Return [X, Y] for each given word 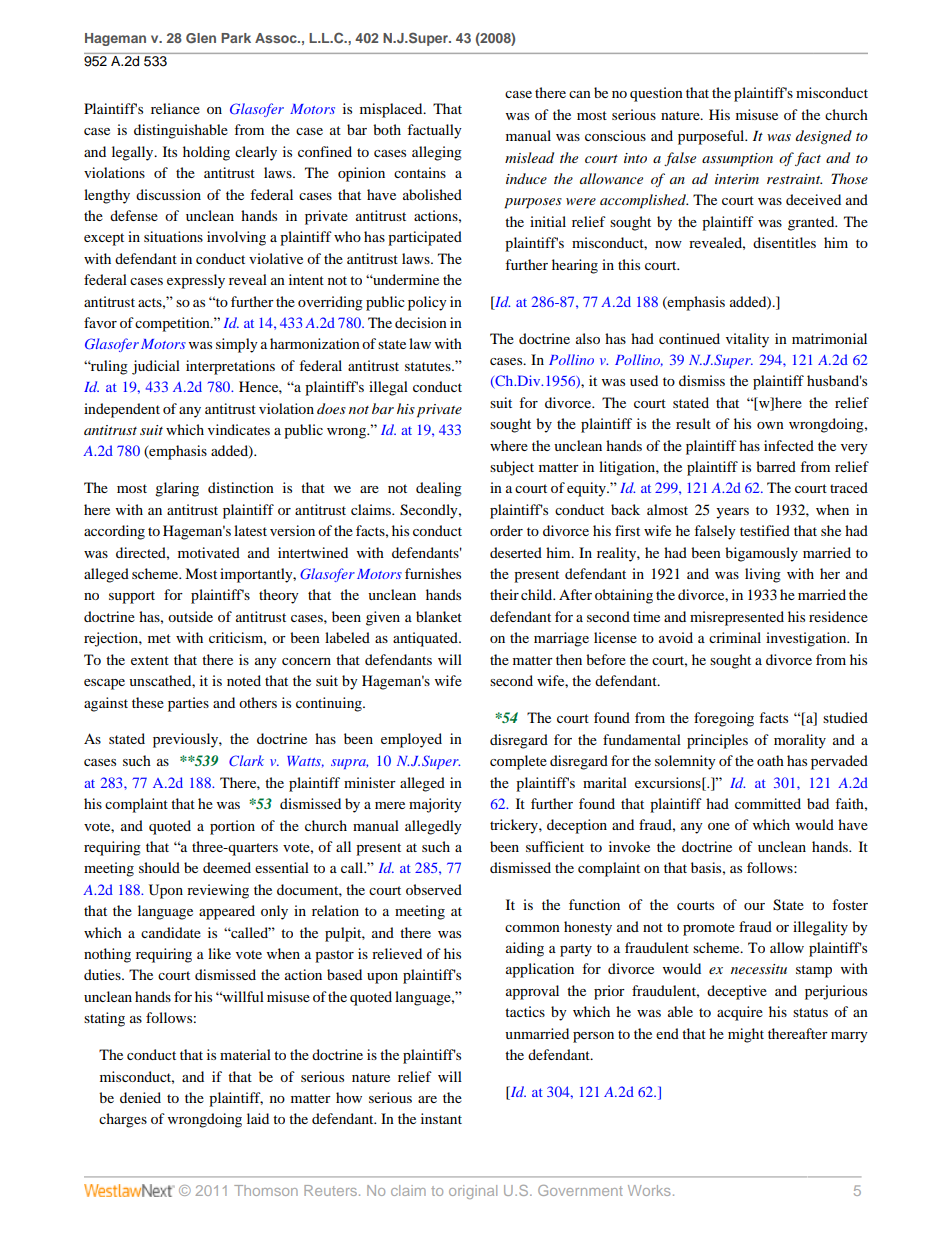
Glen [201, 38]
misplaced [392, 110]
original [473, 1192]
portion [232, 827]
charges [123, 1120]
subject [512, 468]
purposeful [712, 137]
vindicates [239, 429]
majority [435, 805]
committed [768, 803]
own [770, 425]
